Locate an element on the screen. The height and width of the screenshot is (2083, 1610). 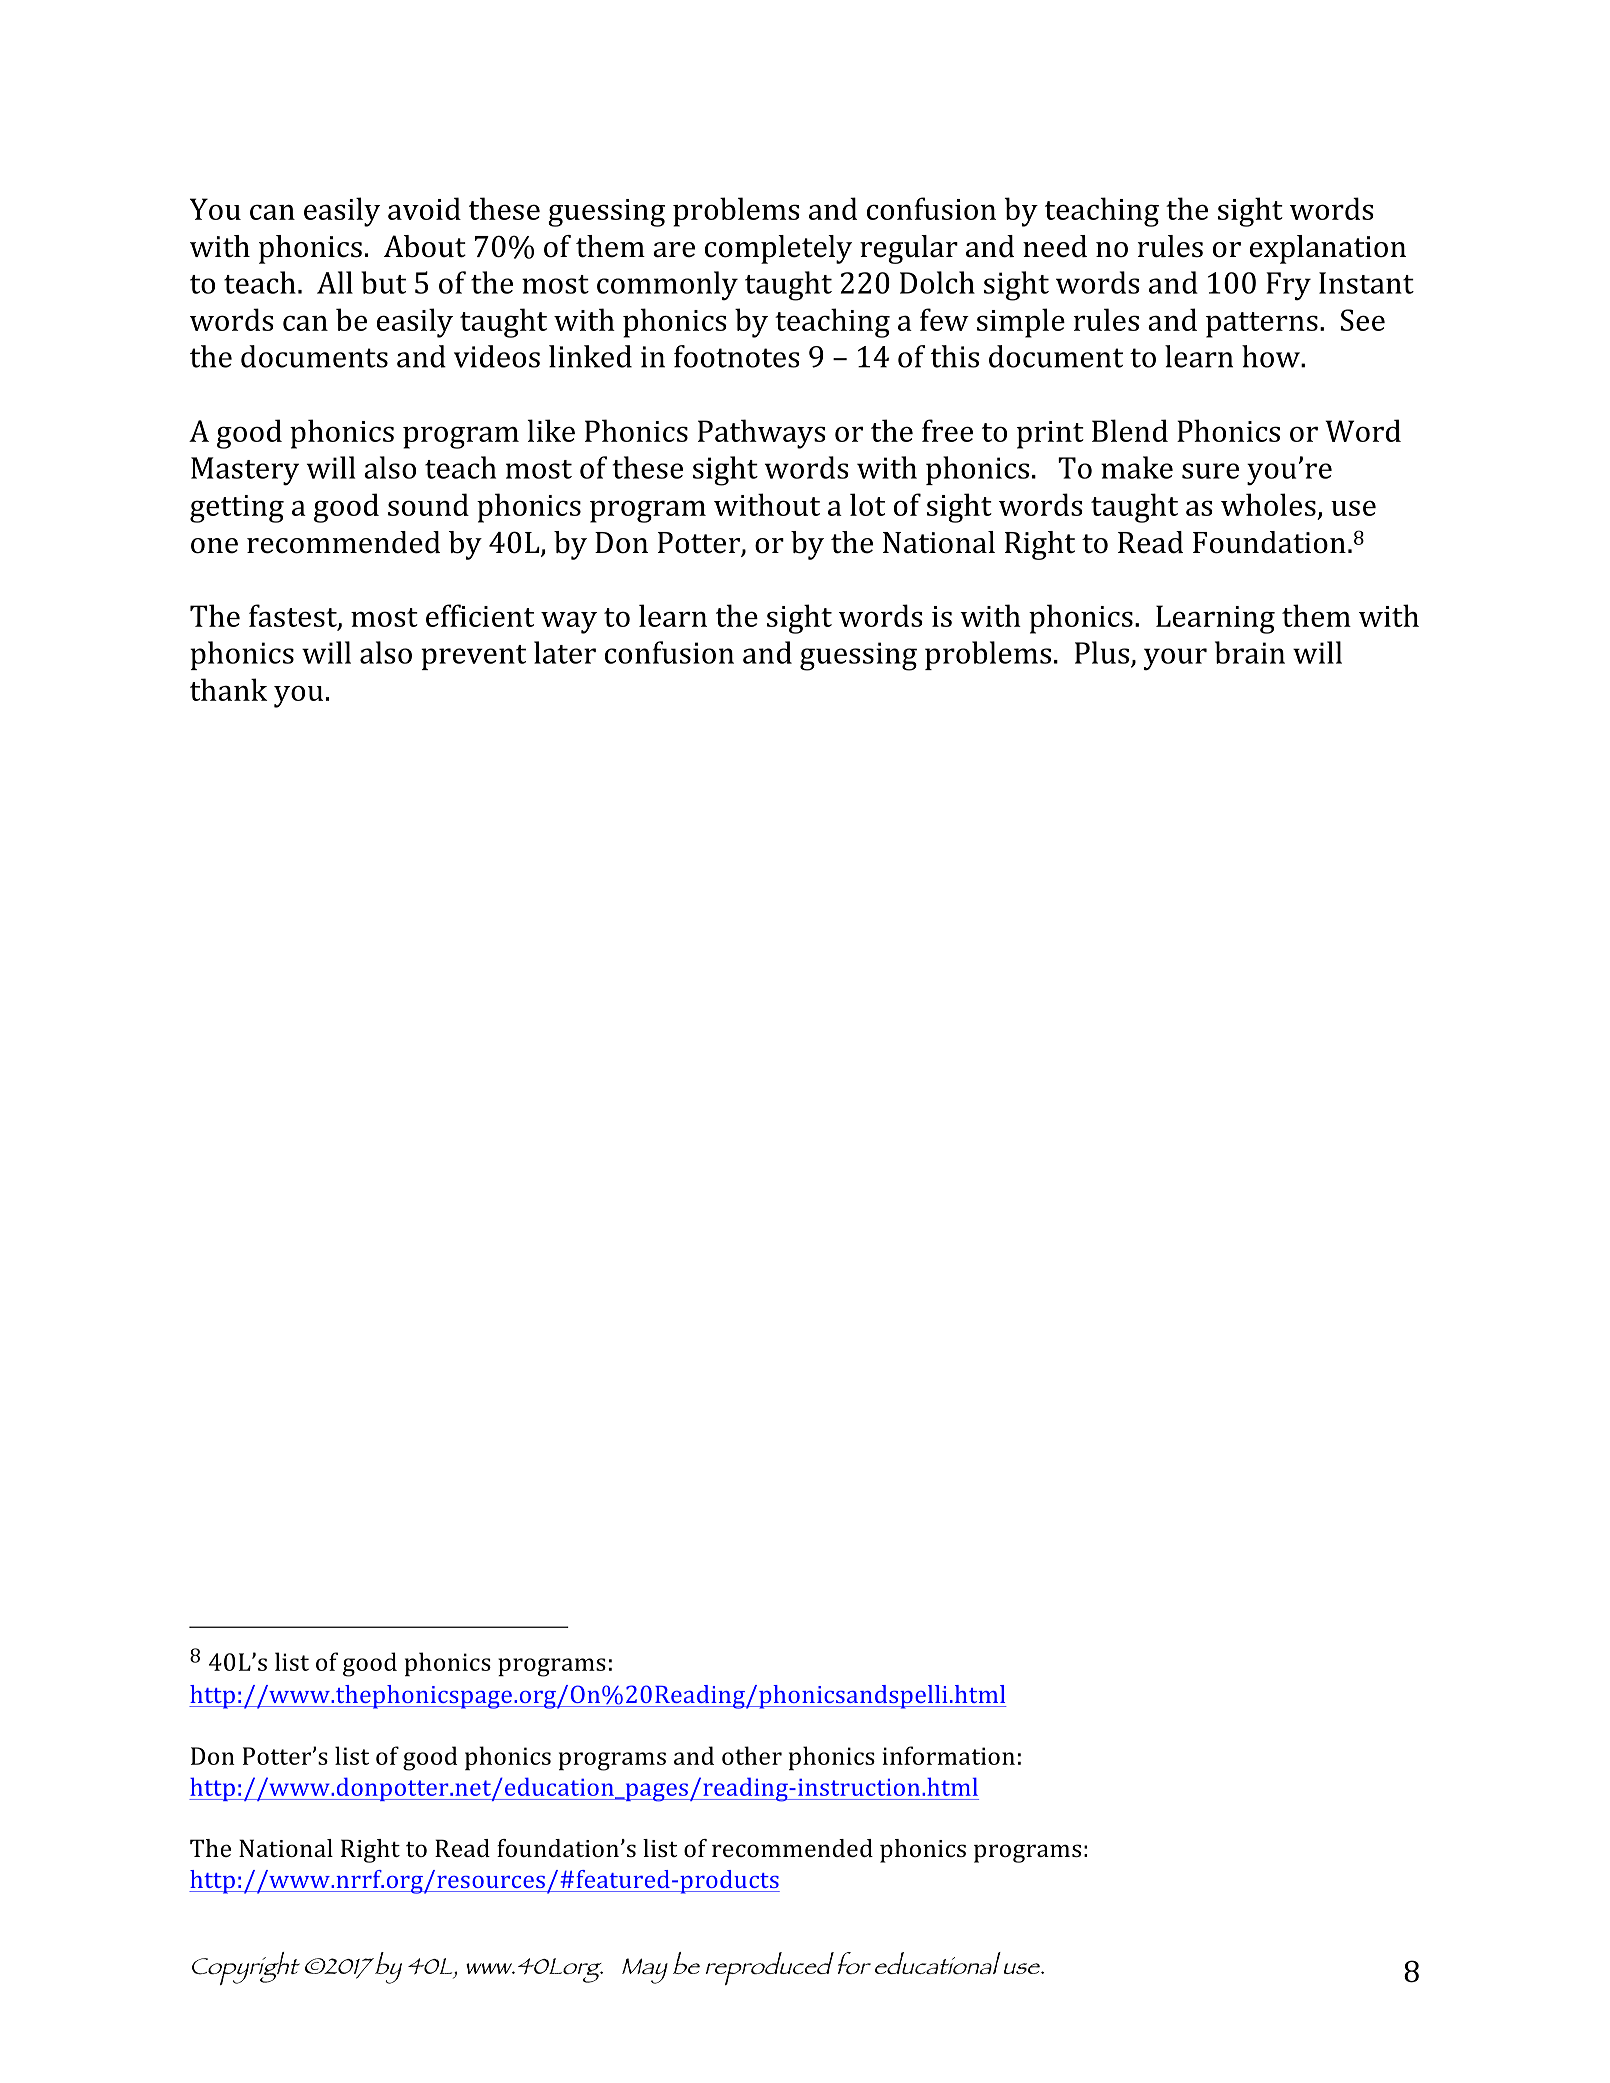
Fry is located at coordinates (1288, 286).
